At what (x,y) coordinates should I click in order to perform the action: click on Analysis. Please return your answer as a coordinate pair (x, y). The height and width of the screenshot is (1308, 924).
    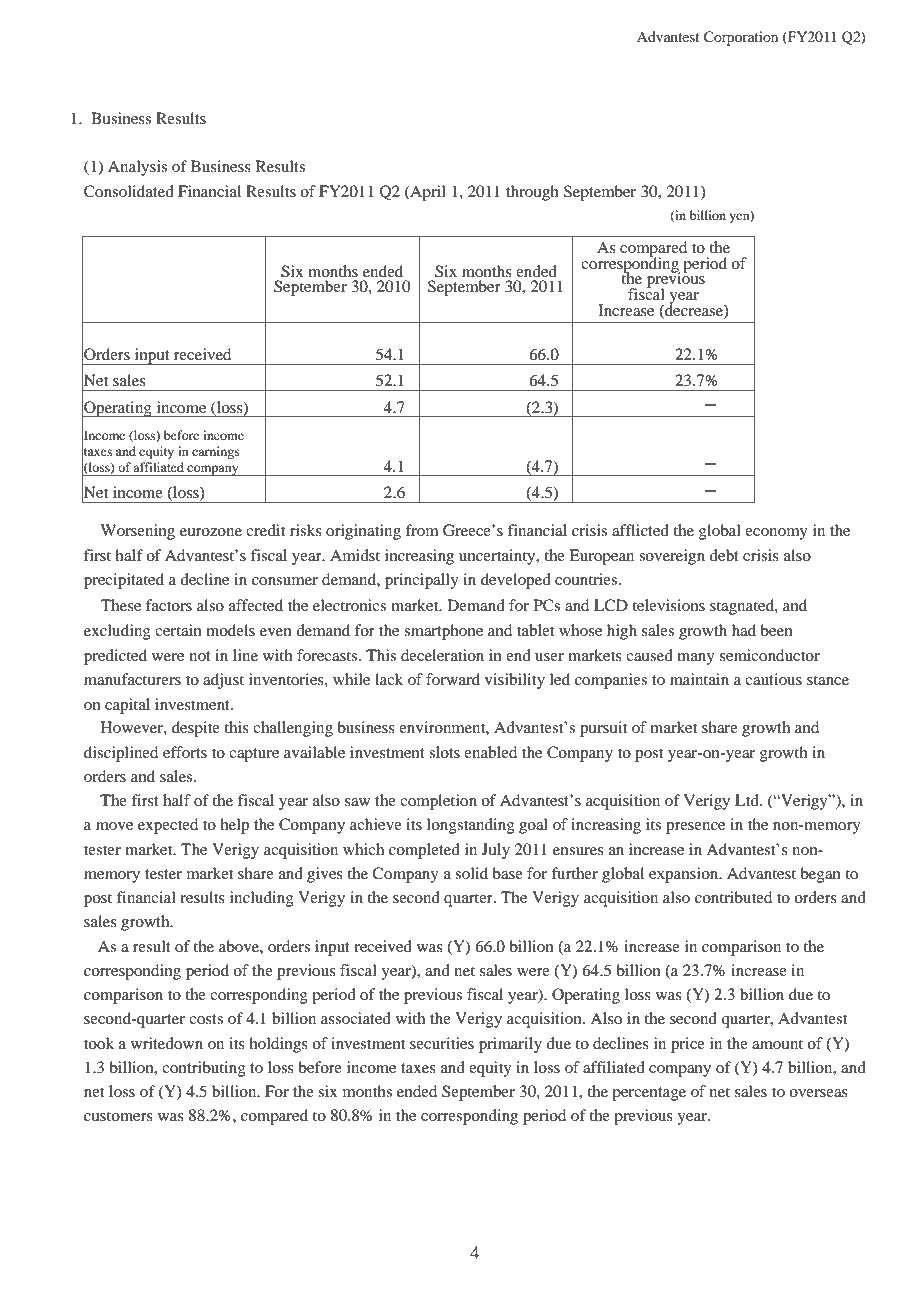
    Looking at the image, I should click on (137, 168).
